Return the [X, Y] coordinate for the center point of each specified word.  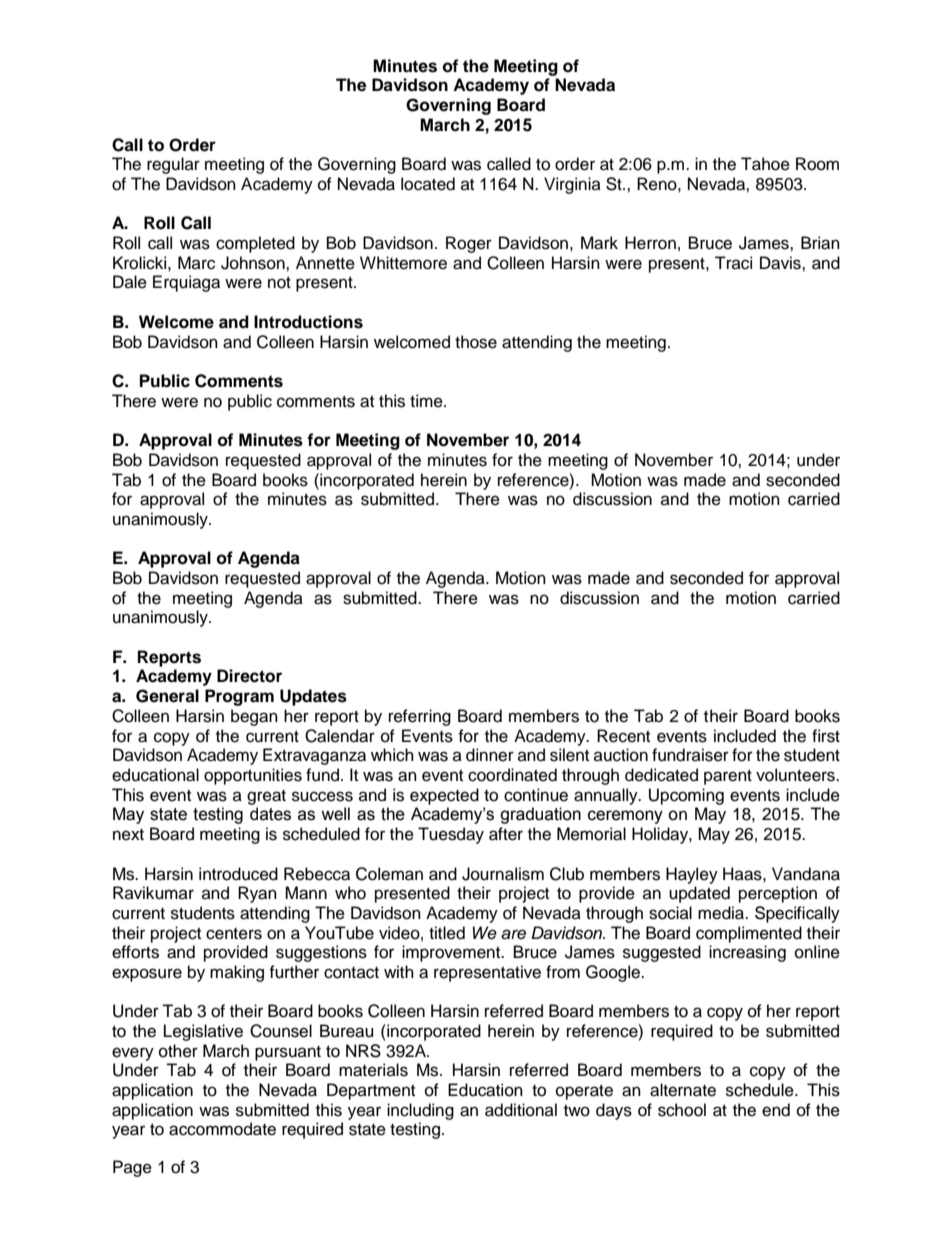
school [682, 1110]
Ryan [257, 894]
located [428, 184]
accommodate [222, 1129]
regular [173, 165]
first [826, 736]
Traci [733, 263]
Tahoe [765, 164]
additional [521, 1110]
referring [420, 717]
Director [249, 676]
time [427, 401]
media [722, 913]
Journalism [503, 874]
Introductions [308, 322]
